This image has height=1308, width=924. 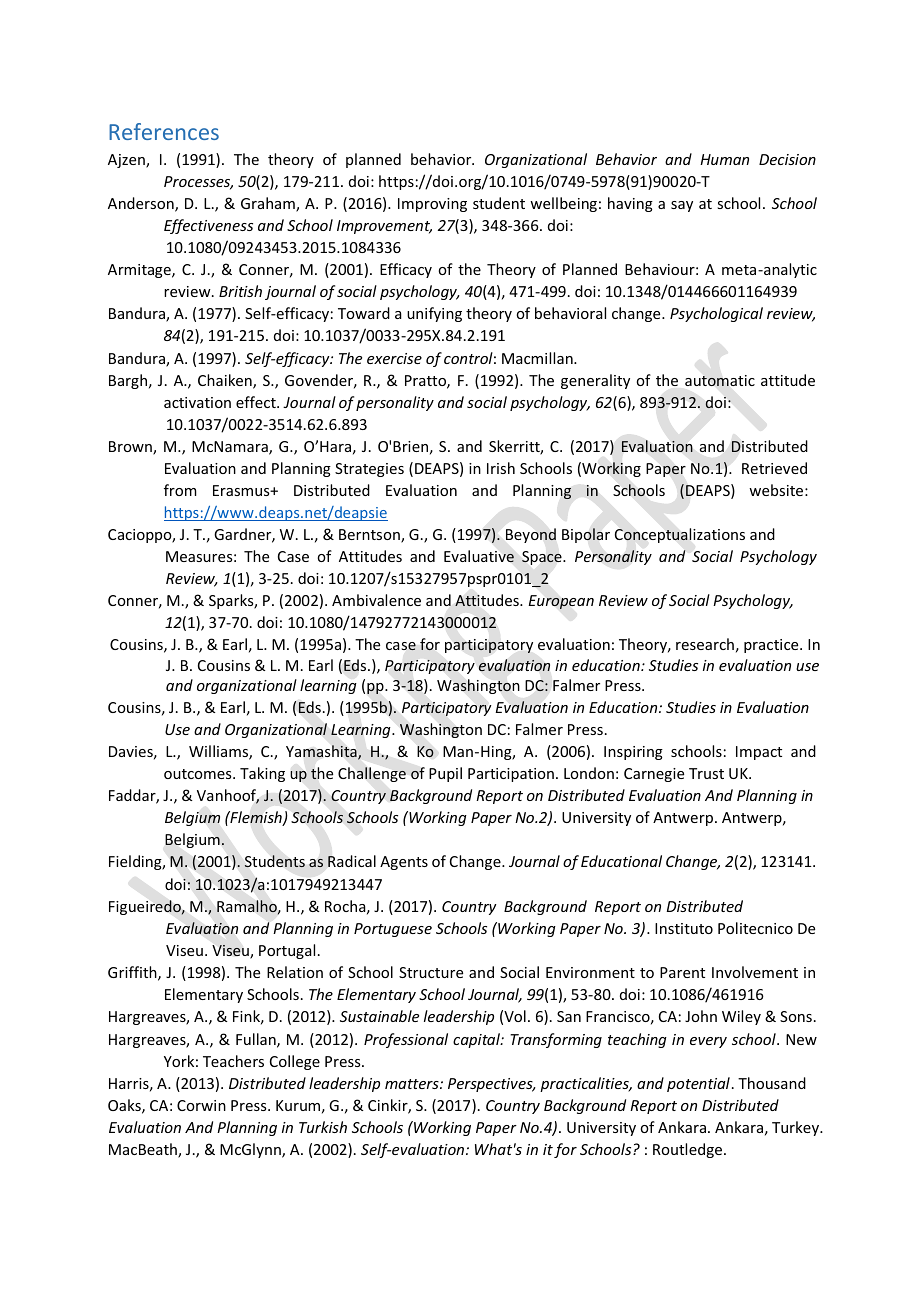 I want to click on Human, so click(x=724, y=159).
